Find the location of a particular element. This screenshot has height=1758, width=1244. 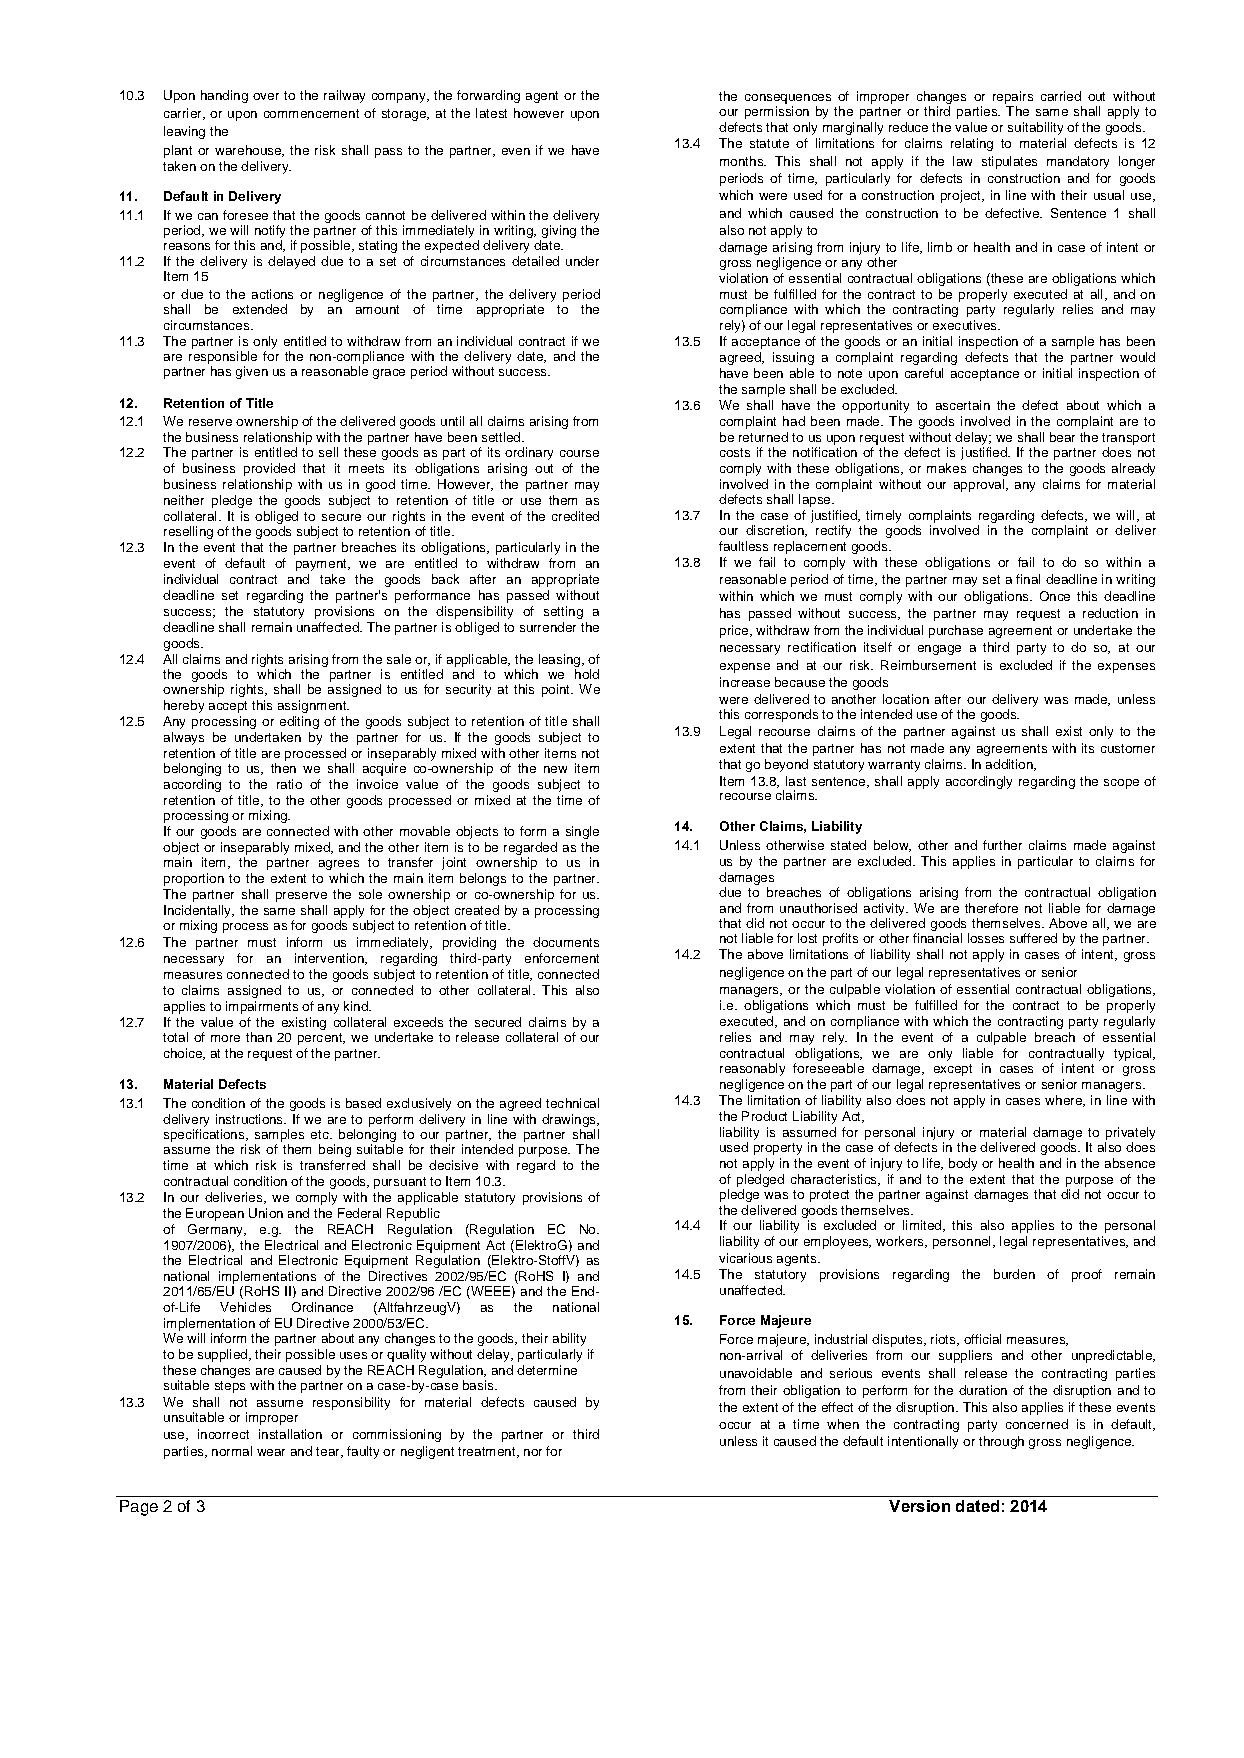

months is located at coordinates (742, 161).
